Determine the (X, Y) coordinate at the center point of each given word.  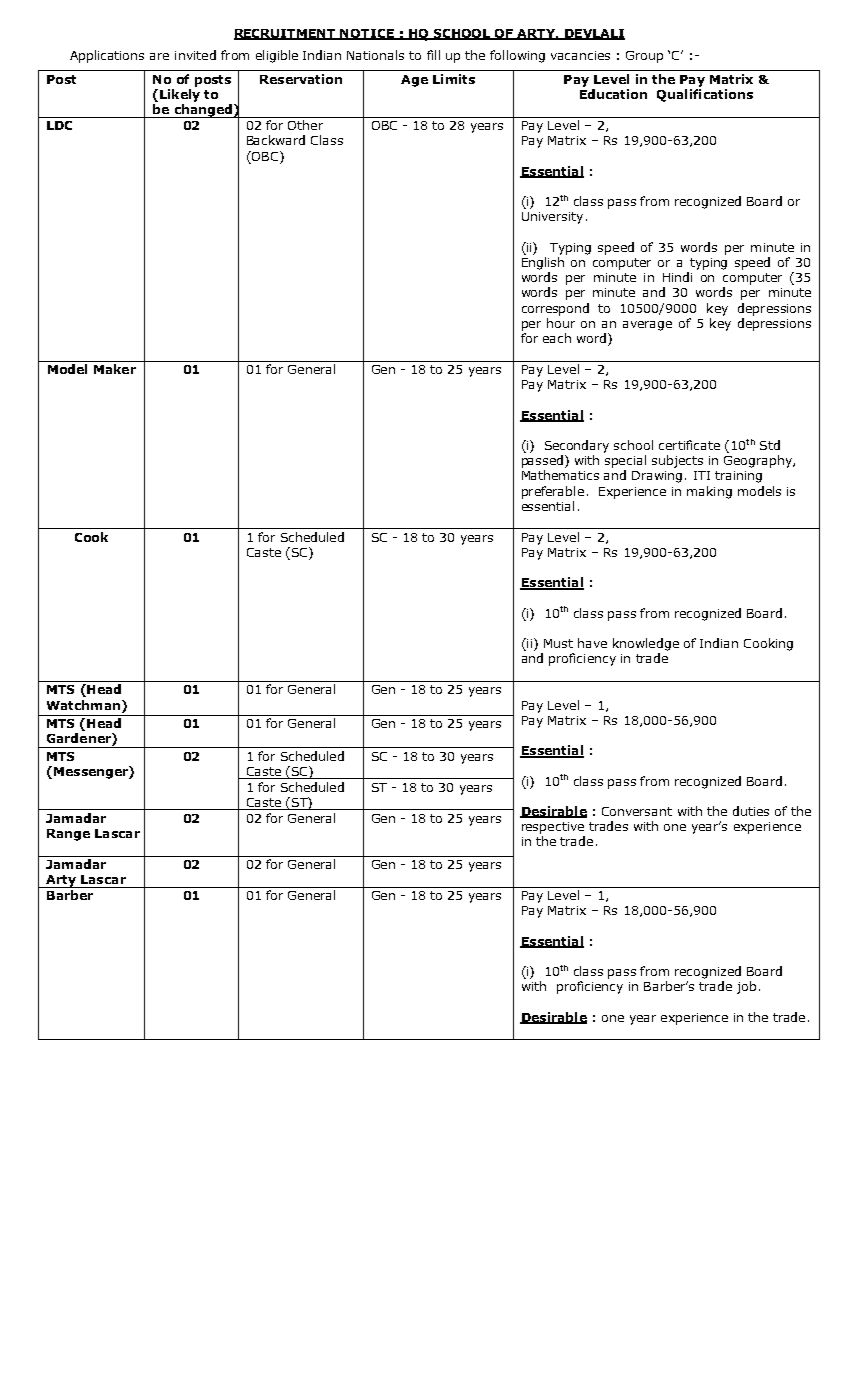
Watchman (83, 705)
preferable (553, 492)
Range (68, 835)
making (709, 492)
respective (553, 828)
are (159, 56)
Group (644, 57)
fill (433, 55)
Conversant (637, 811)
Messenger (92, 772)
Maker (115, 369)
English (543, 263)
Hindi (677, 277)
